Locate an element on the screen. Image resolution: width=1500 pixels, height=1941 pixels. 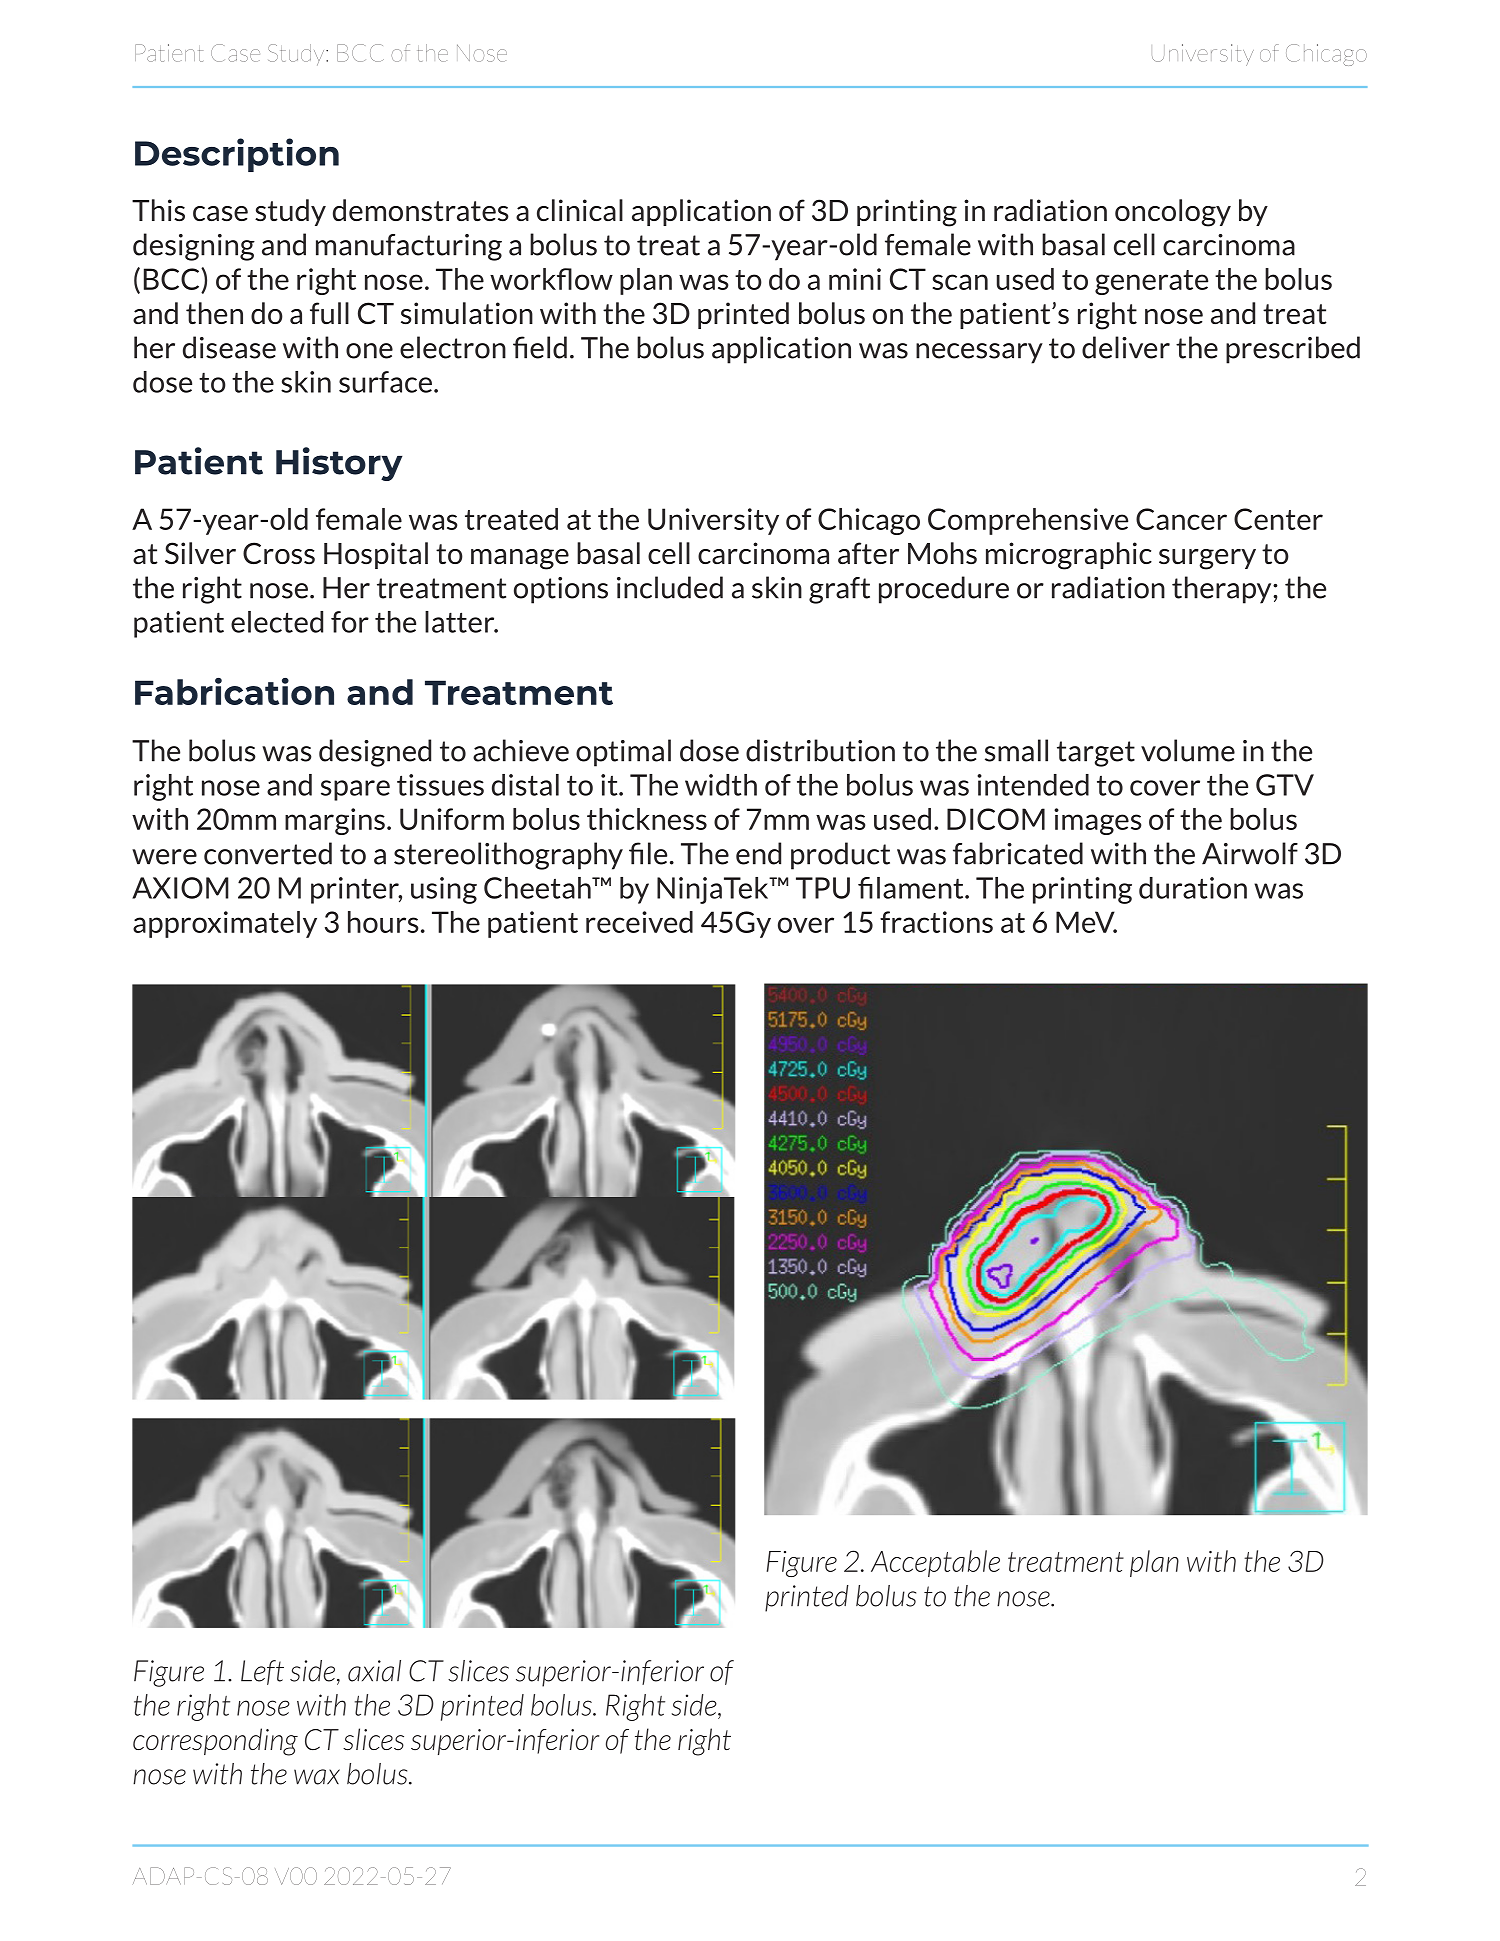
Description is located at coordinates (237, 155).
